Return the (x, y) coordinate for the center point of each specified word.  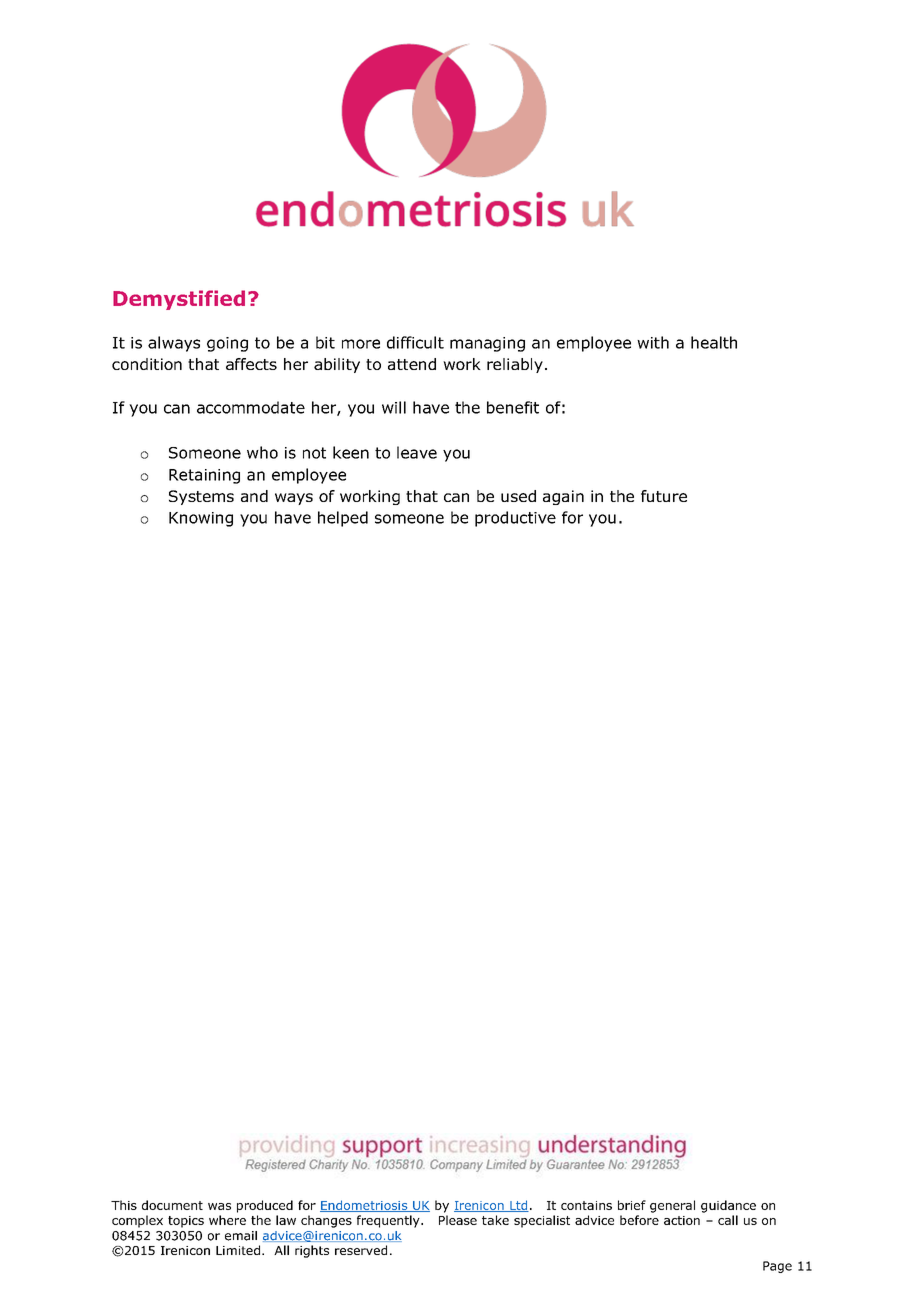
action (682, 1220)
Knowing (201, 519)
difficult (415, 342)
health (714, 342)
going (227, 344)
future (664, 496)
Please (458, 1220)
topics (186, 1222)
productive (515, 519)
